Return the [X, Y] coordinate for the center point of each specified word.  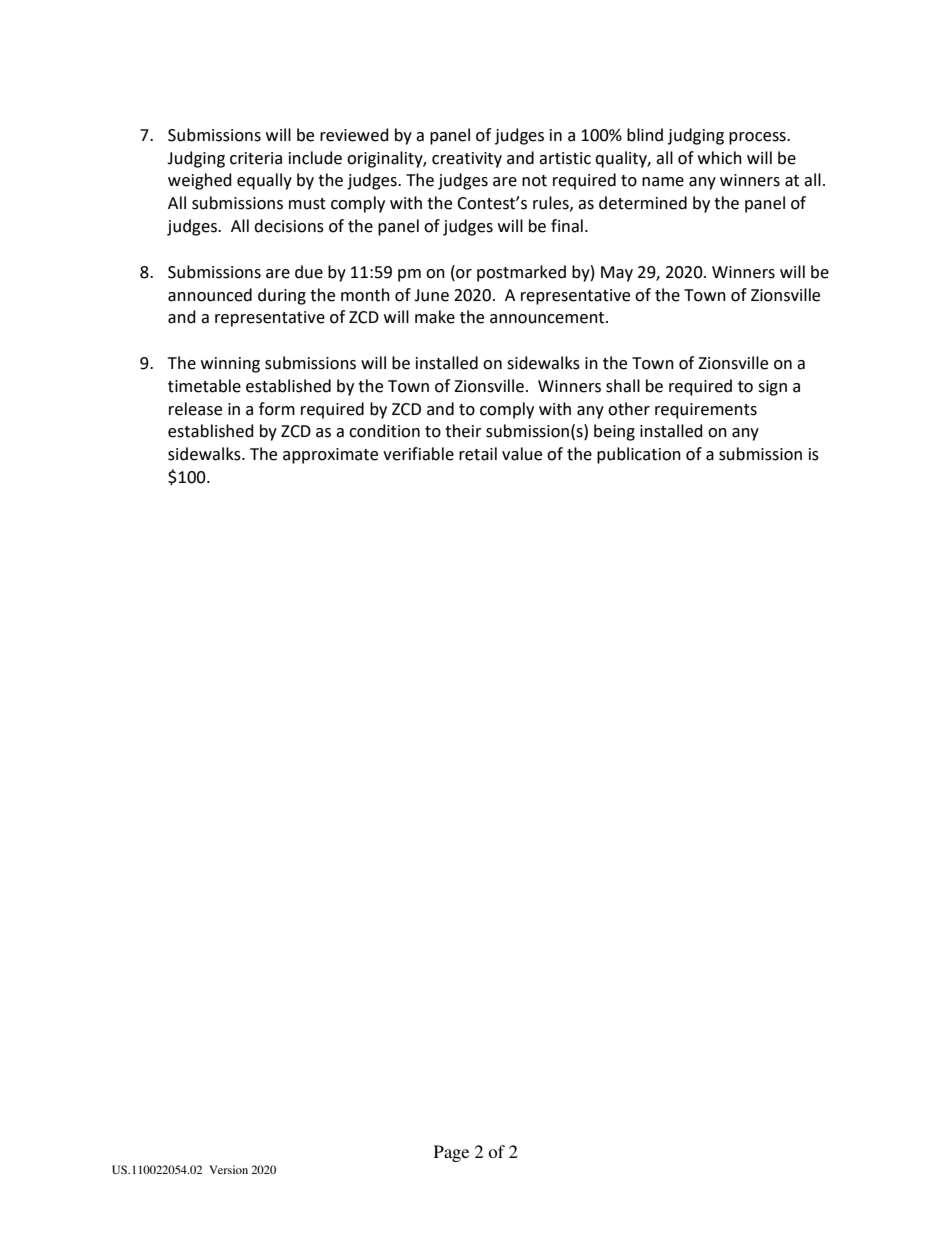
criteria [256, 158]
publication [639, 455]
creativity [467, 160]
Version [228, 1169]
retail [478, 454]
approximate [330, 456]
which [720, 158]
